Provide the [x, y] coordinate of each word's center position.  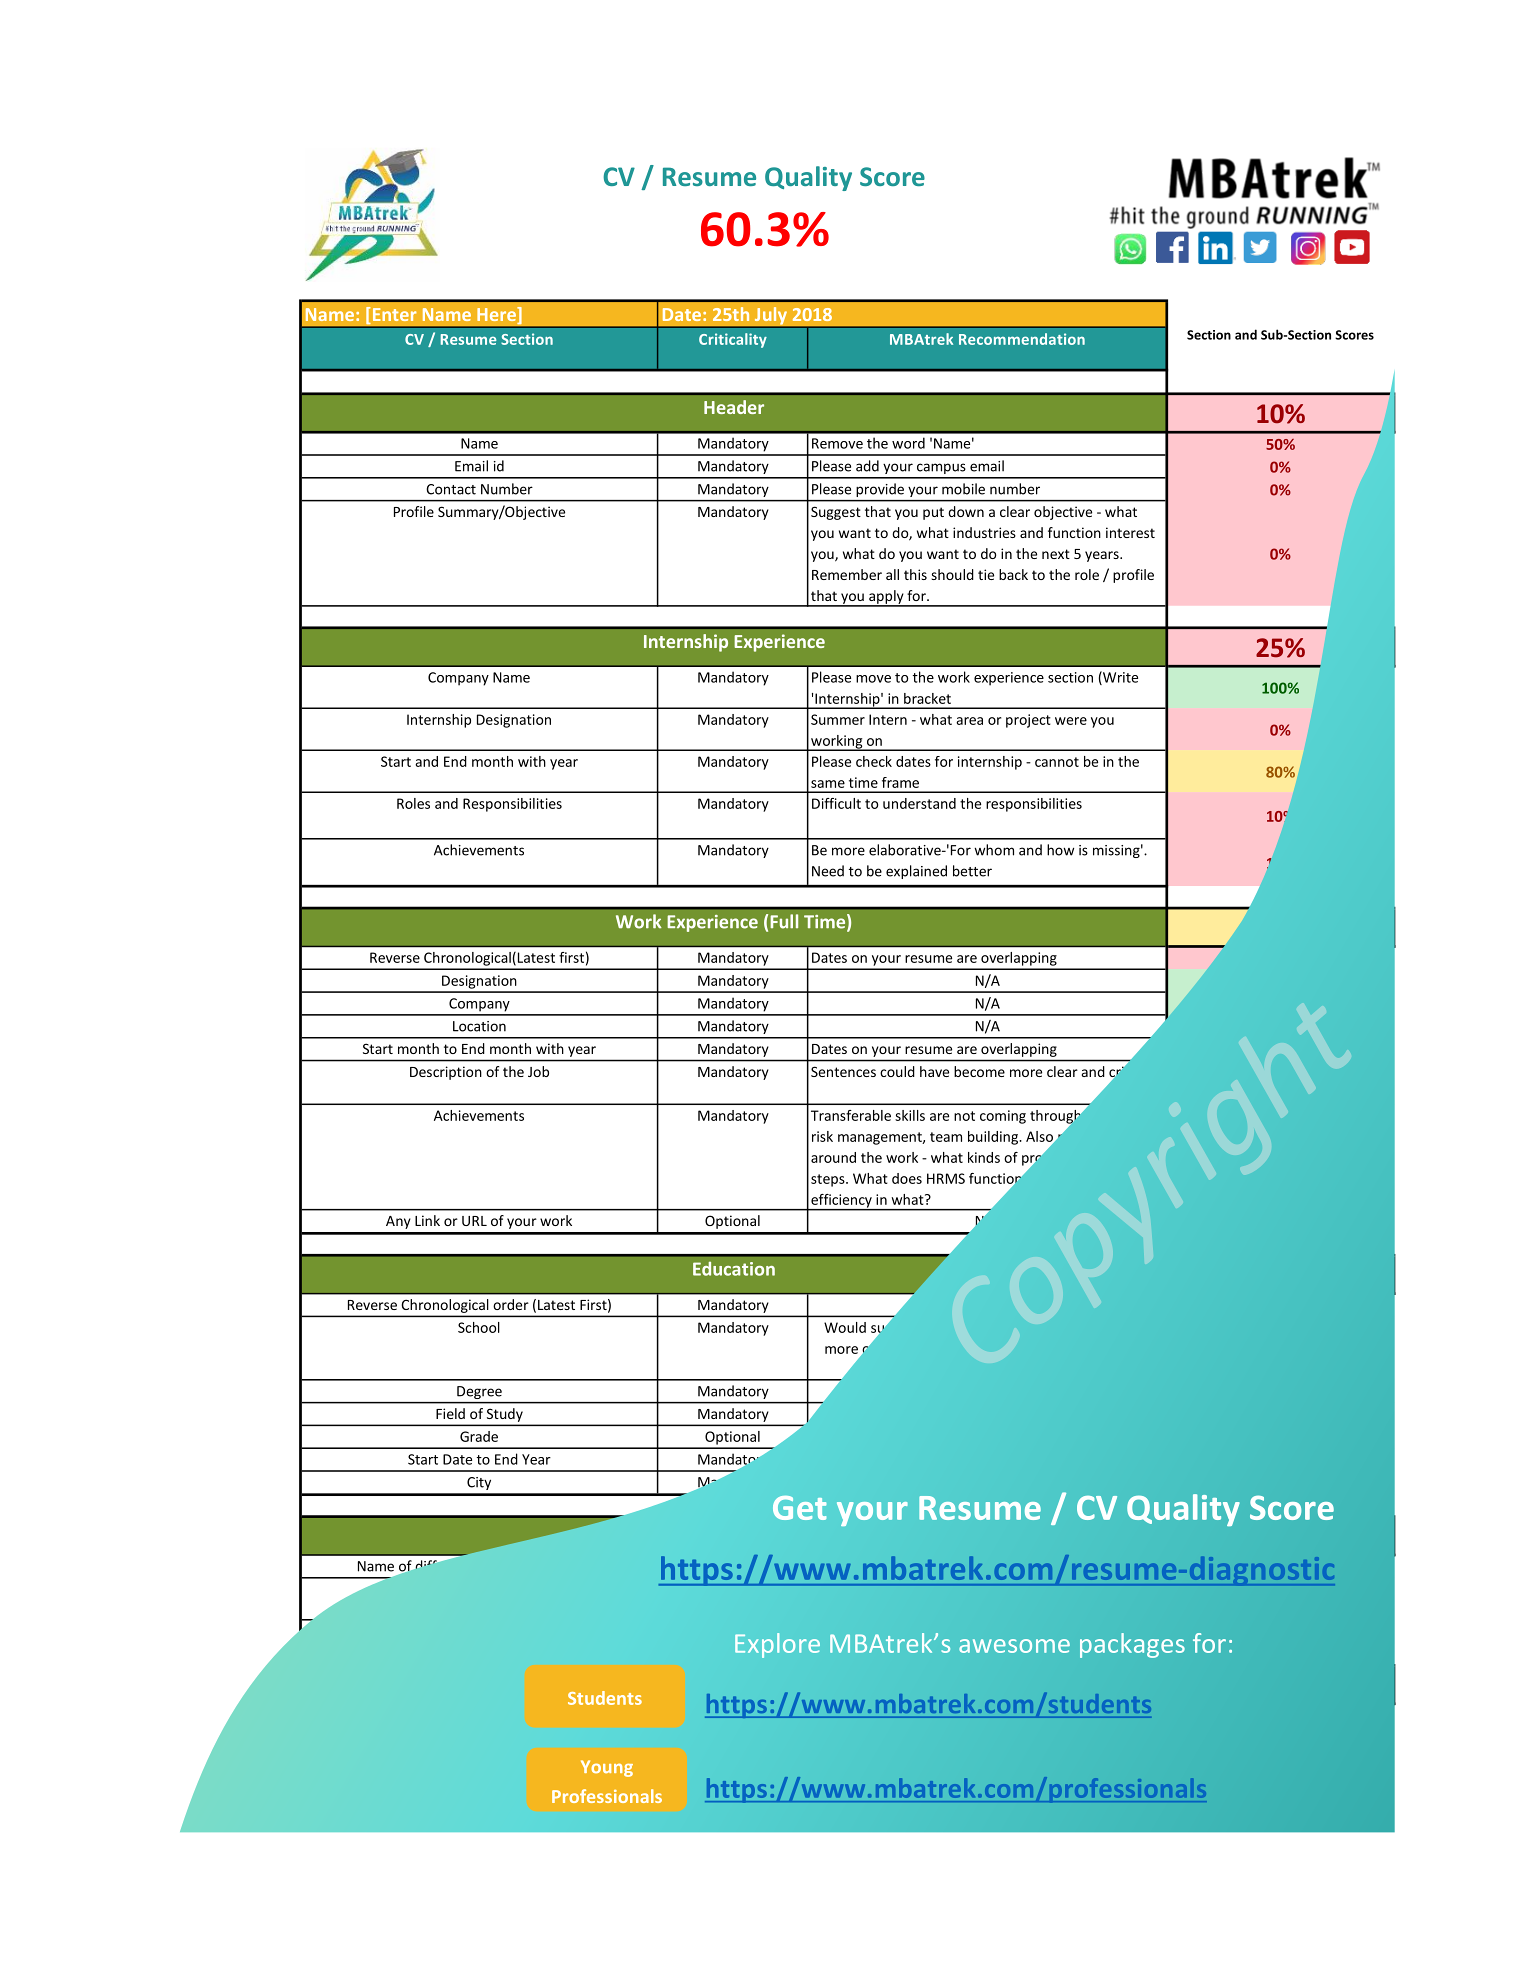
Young [607, 1768]
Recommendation [1022, 339]
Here [497, 315]
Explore [777, 1645]
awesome [1014, 1646]
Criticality [733, 340]
